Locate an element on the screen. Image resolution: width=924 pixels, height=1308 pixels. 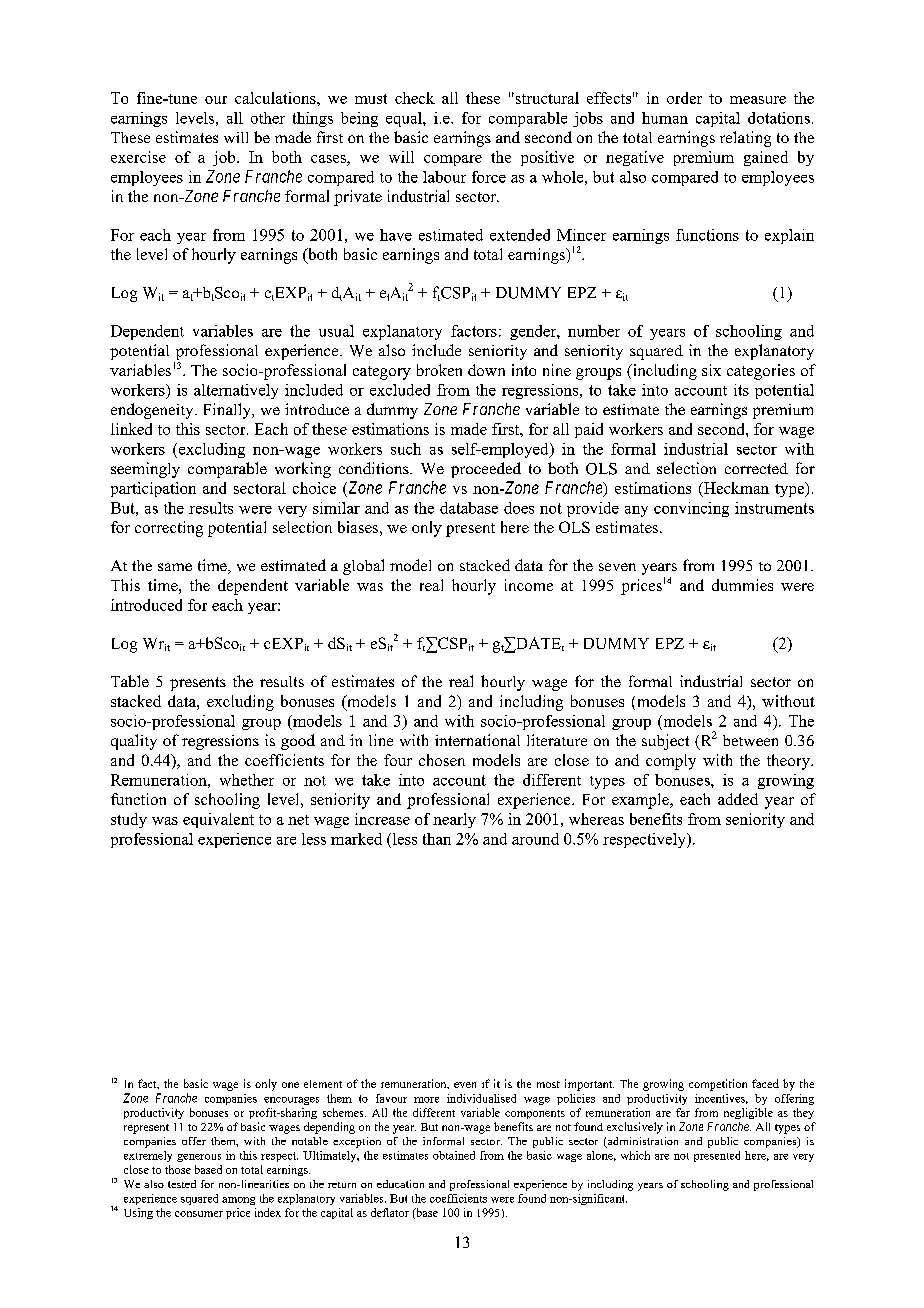
relating is located at coordinates (745, 139).
